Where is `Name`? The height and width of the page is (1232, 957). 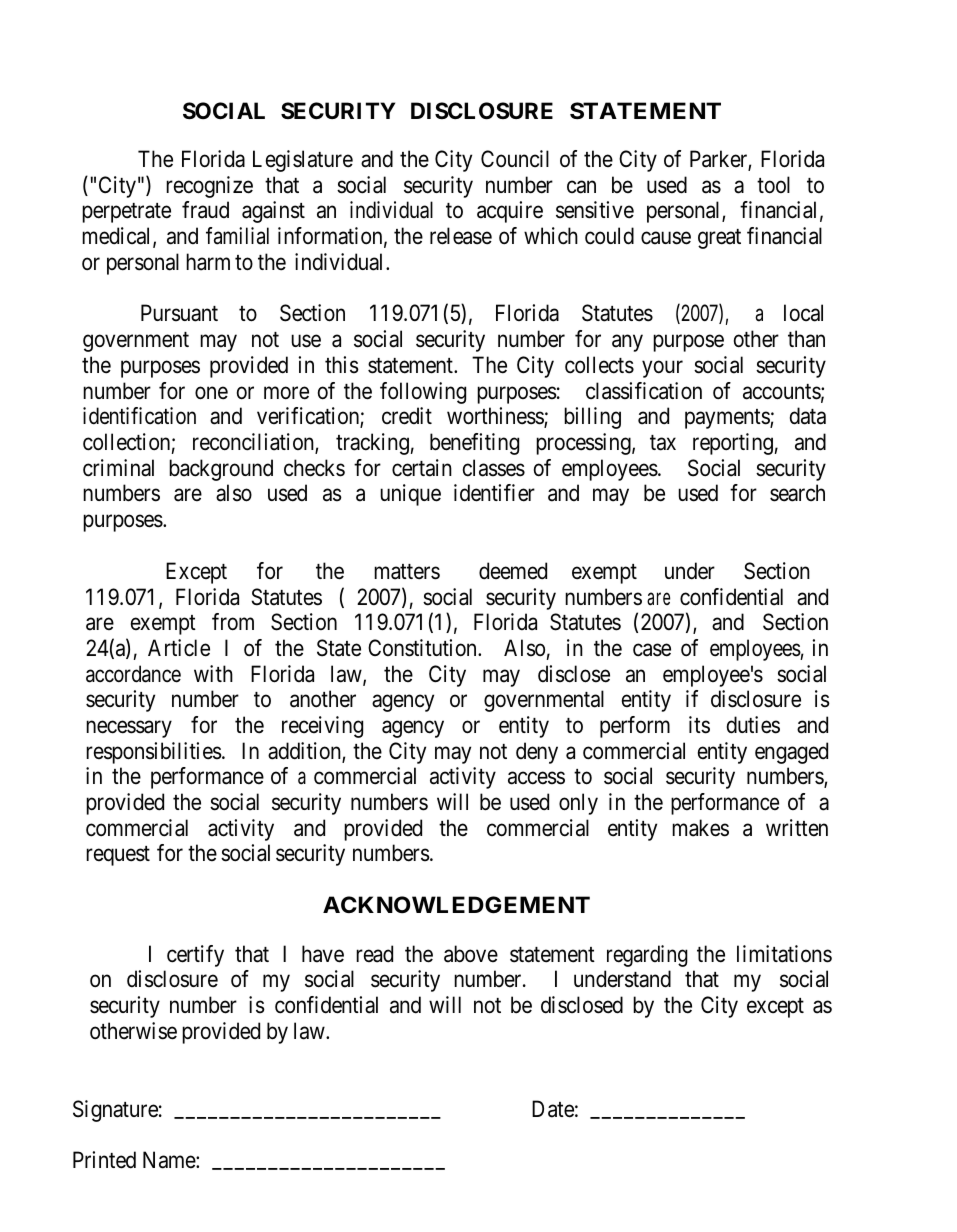
Name is located at coordinates (170, 1160).
